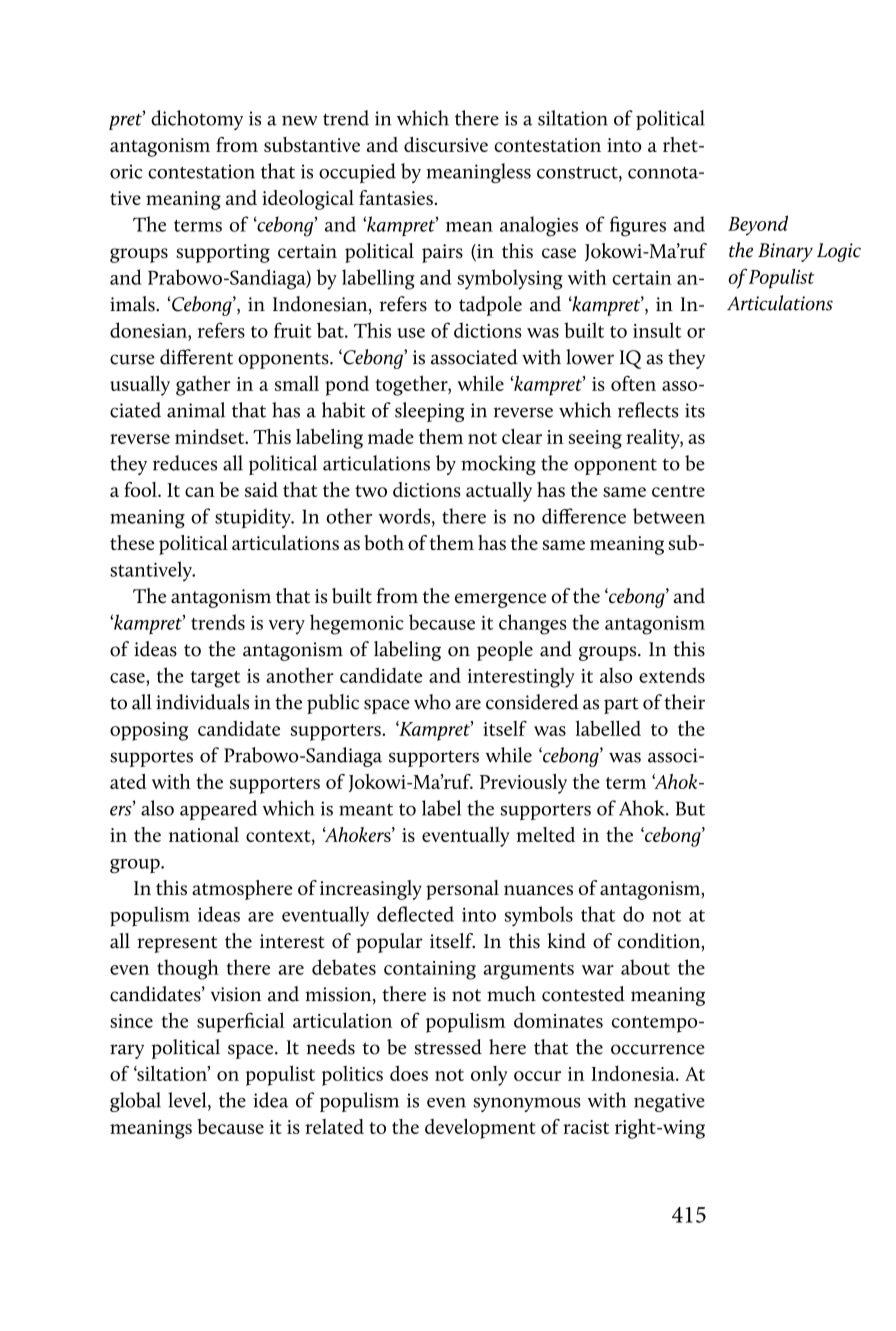 The height and width of the image is (1331, 896). Describe the element at coordinates (672, 675) in the image. I see `extends` at that location.
